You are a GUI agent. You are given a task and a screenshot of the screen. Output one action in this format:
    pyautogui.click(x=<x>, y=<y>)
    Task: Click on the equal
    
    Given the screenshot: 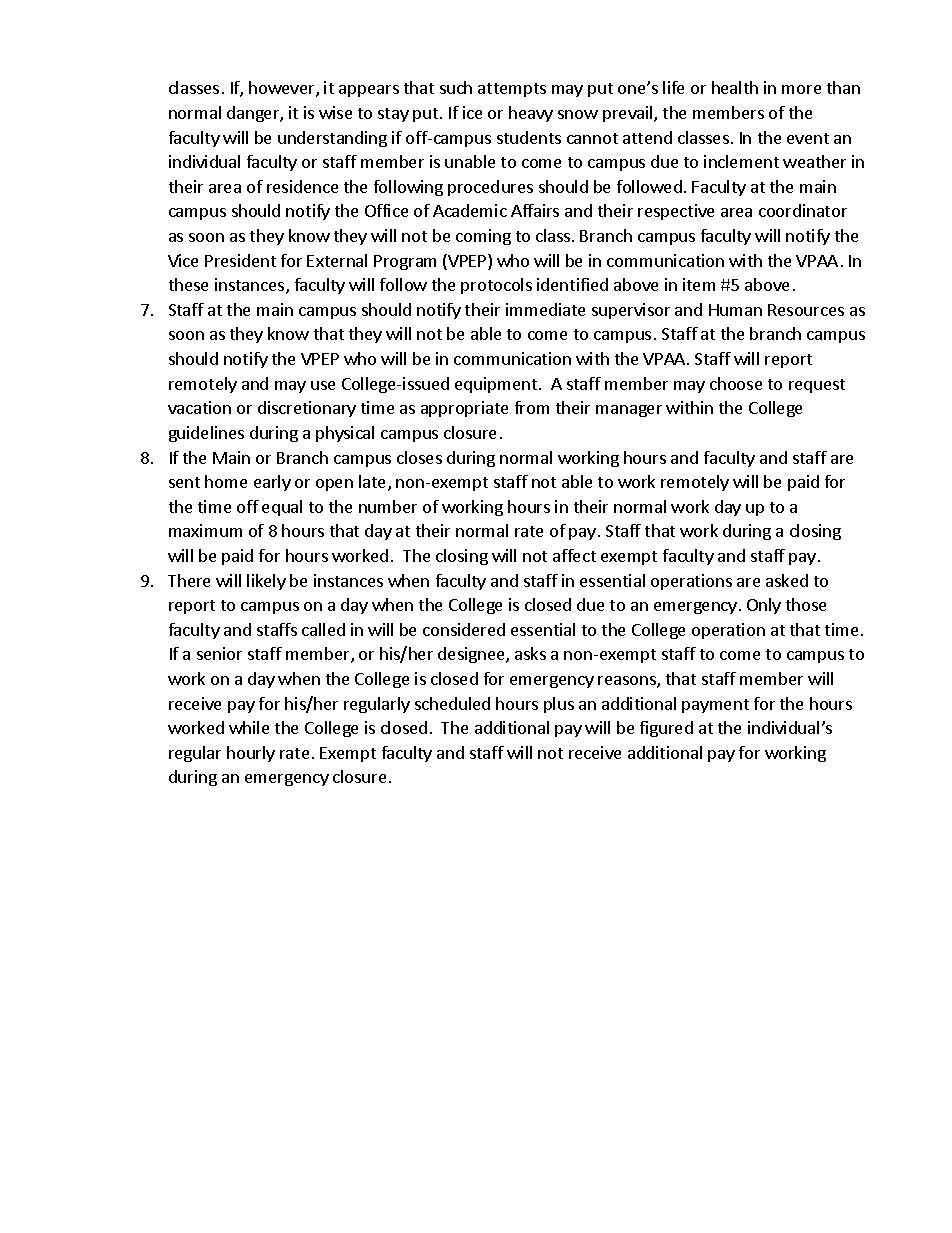 What is the action you would take?
    pyautogui.click(x=282, y=508)
